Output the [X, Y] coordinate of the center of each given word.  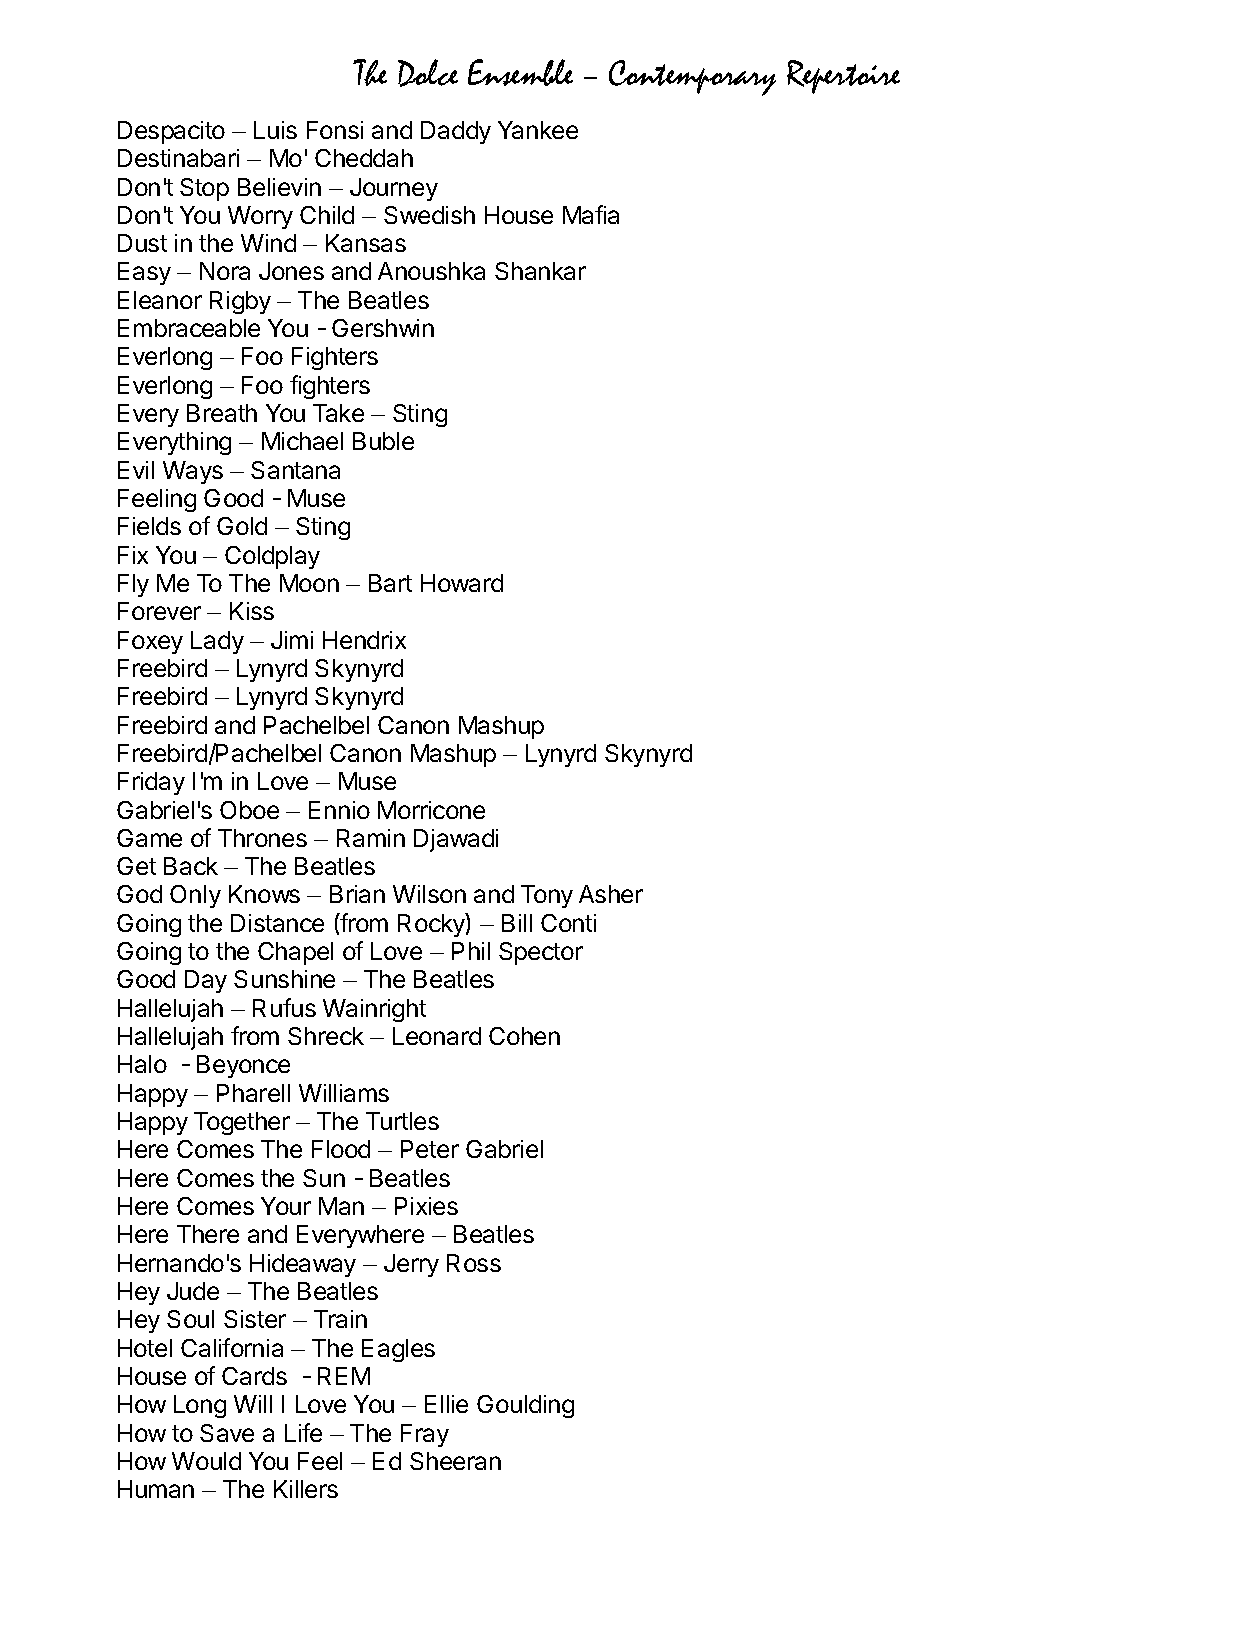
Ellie [446, 1404]
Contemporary [692, 78]
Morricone [431, 810]
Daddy [456, 132]
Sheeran [455, 1461]
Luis [275, 130]
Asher [611, 894]
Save [227, 1433]
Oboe [249, 810]
